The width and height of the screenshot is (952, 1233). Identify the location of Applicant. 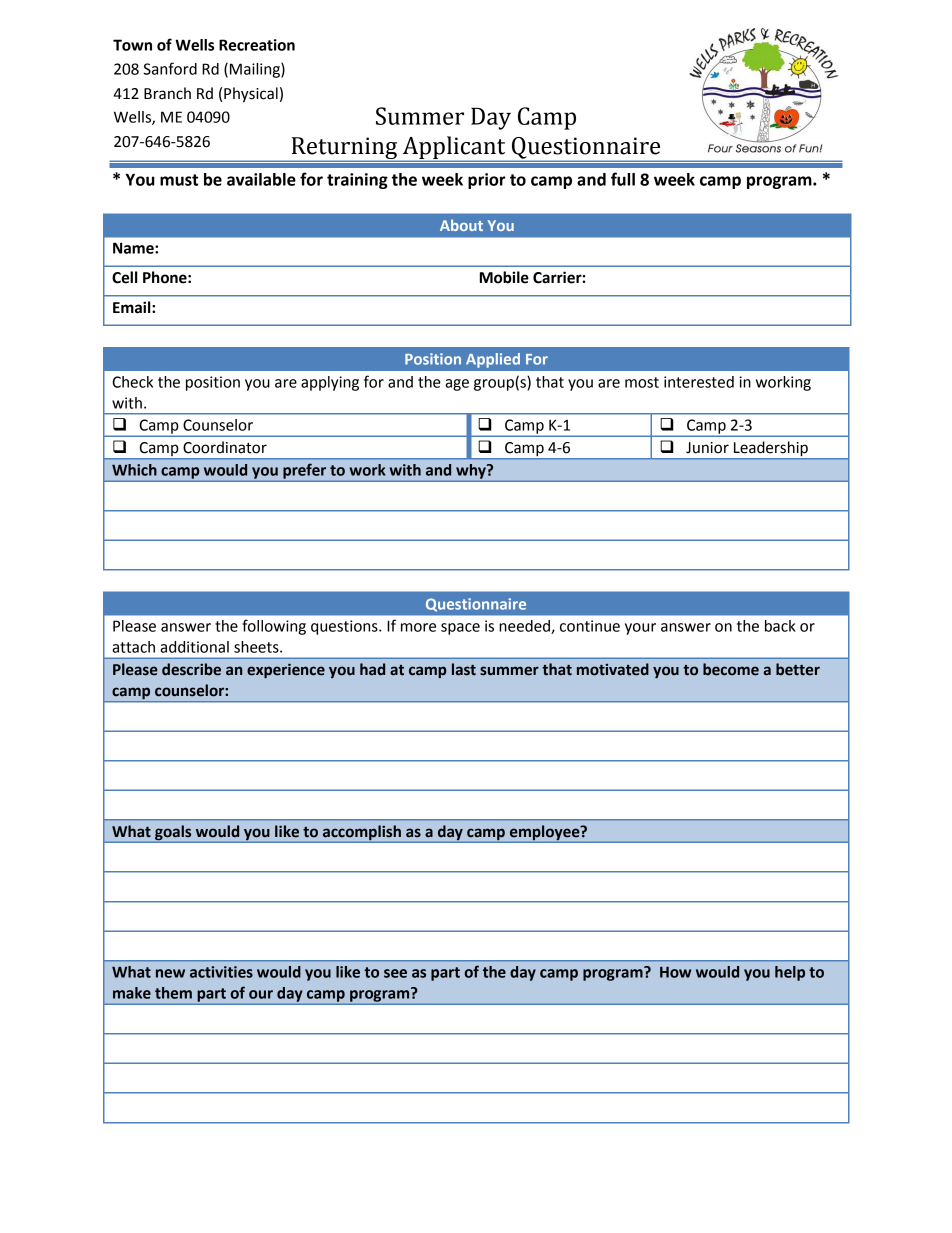
(454, 148).
